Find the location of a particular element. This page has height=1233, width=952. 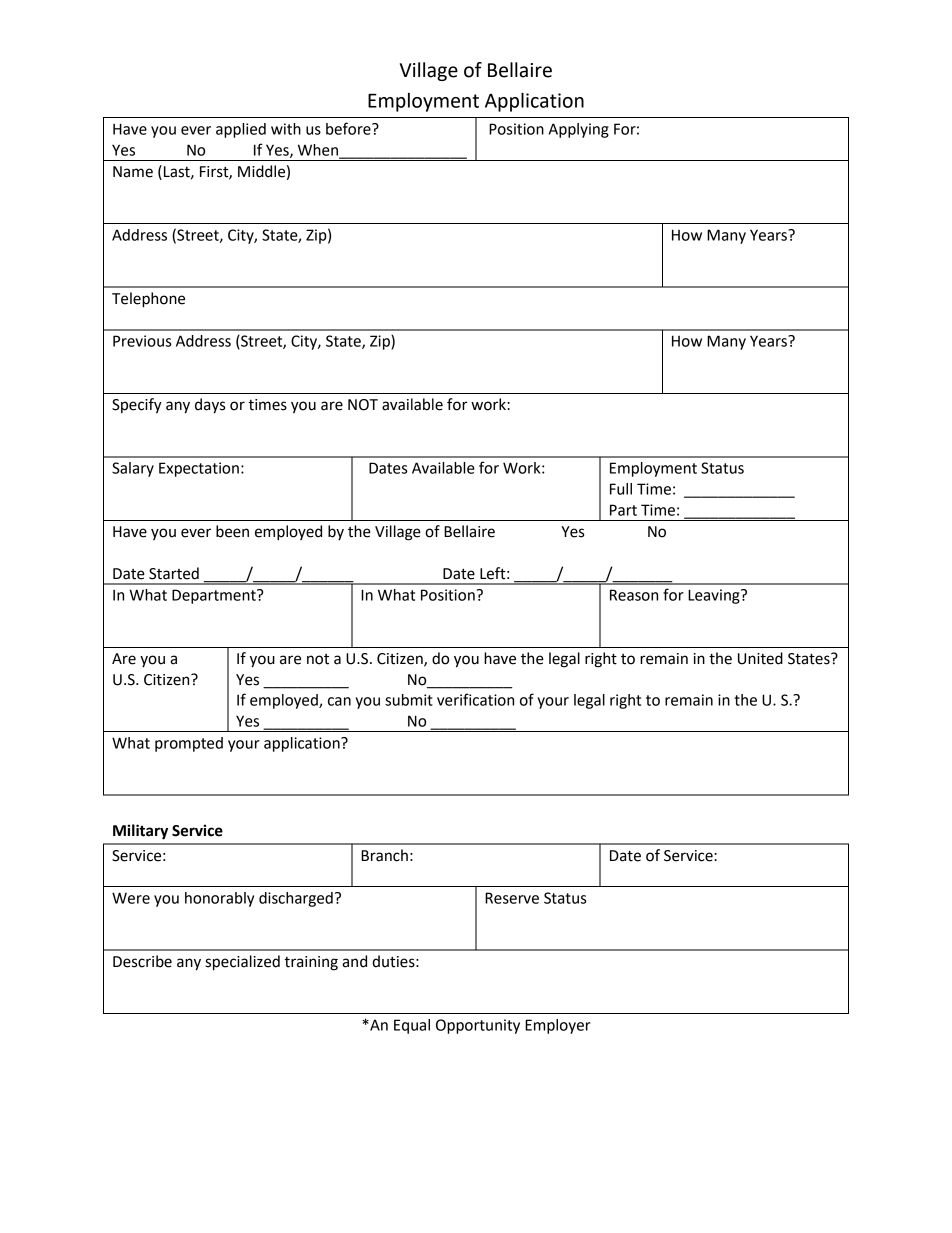

specialized is located at coordinates (242, 963).
